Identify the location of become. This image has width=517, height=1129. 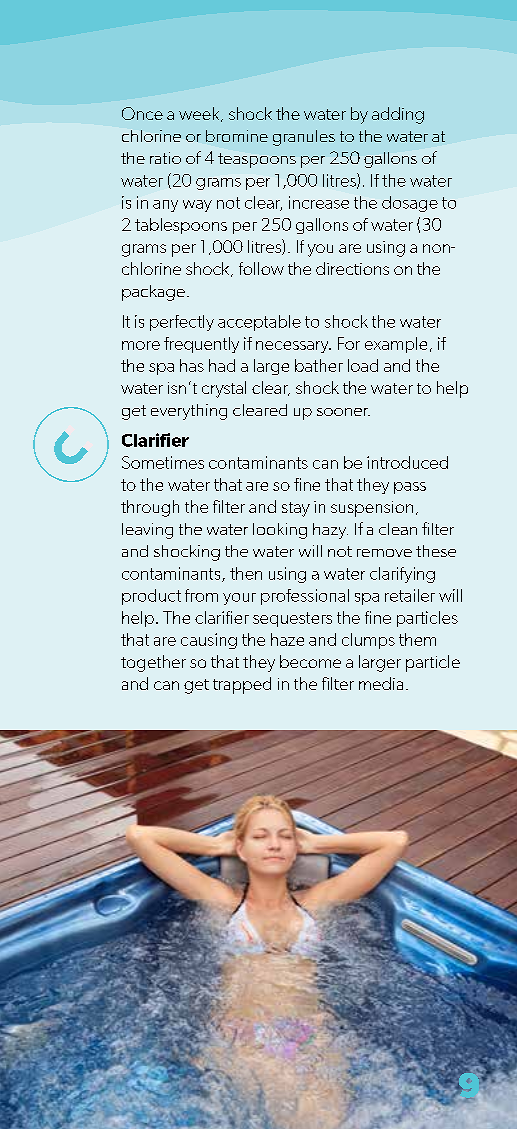
(310, 661).
